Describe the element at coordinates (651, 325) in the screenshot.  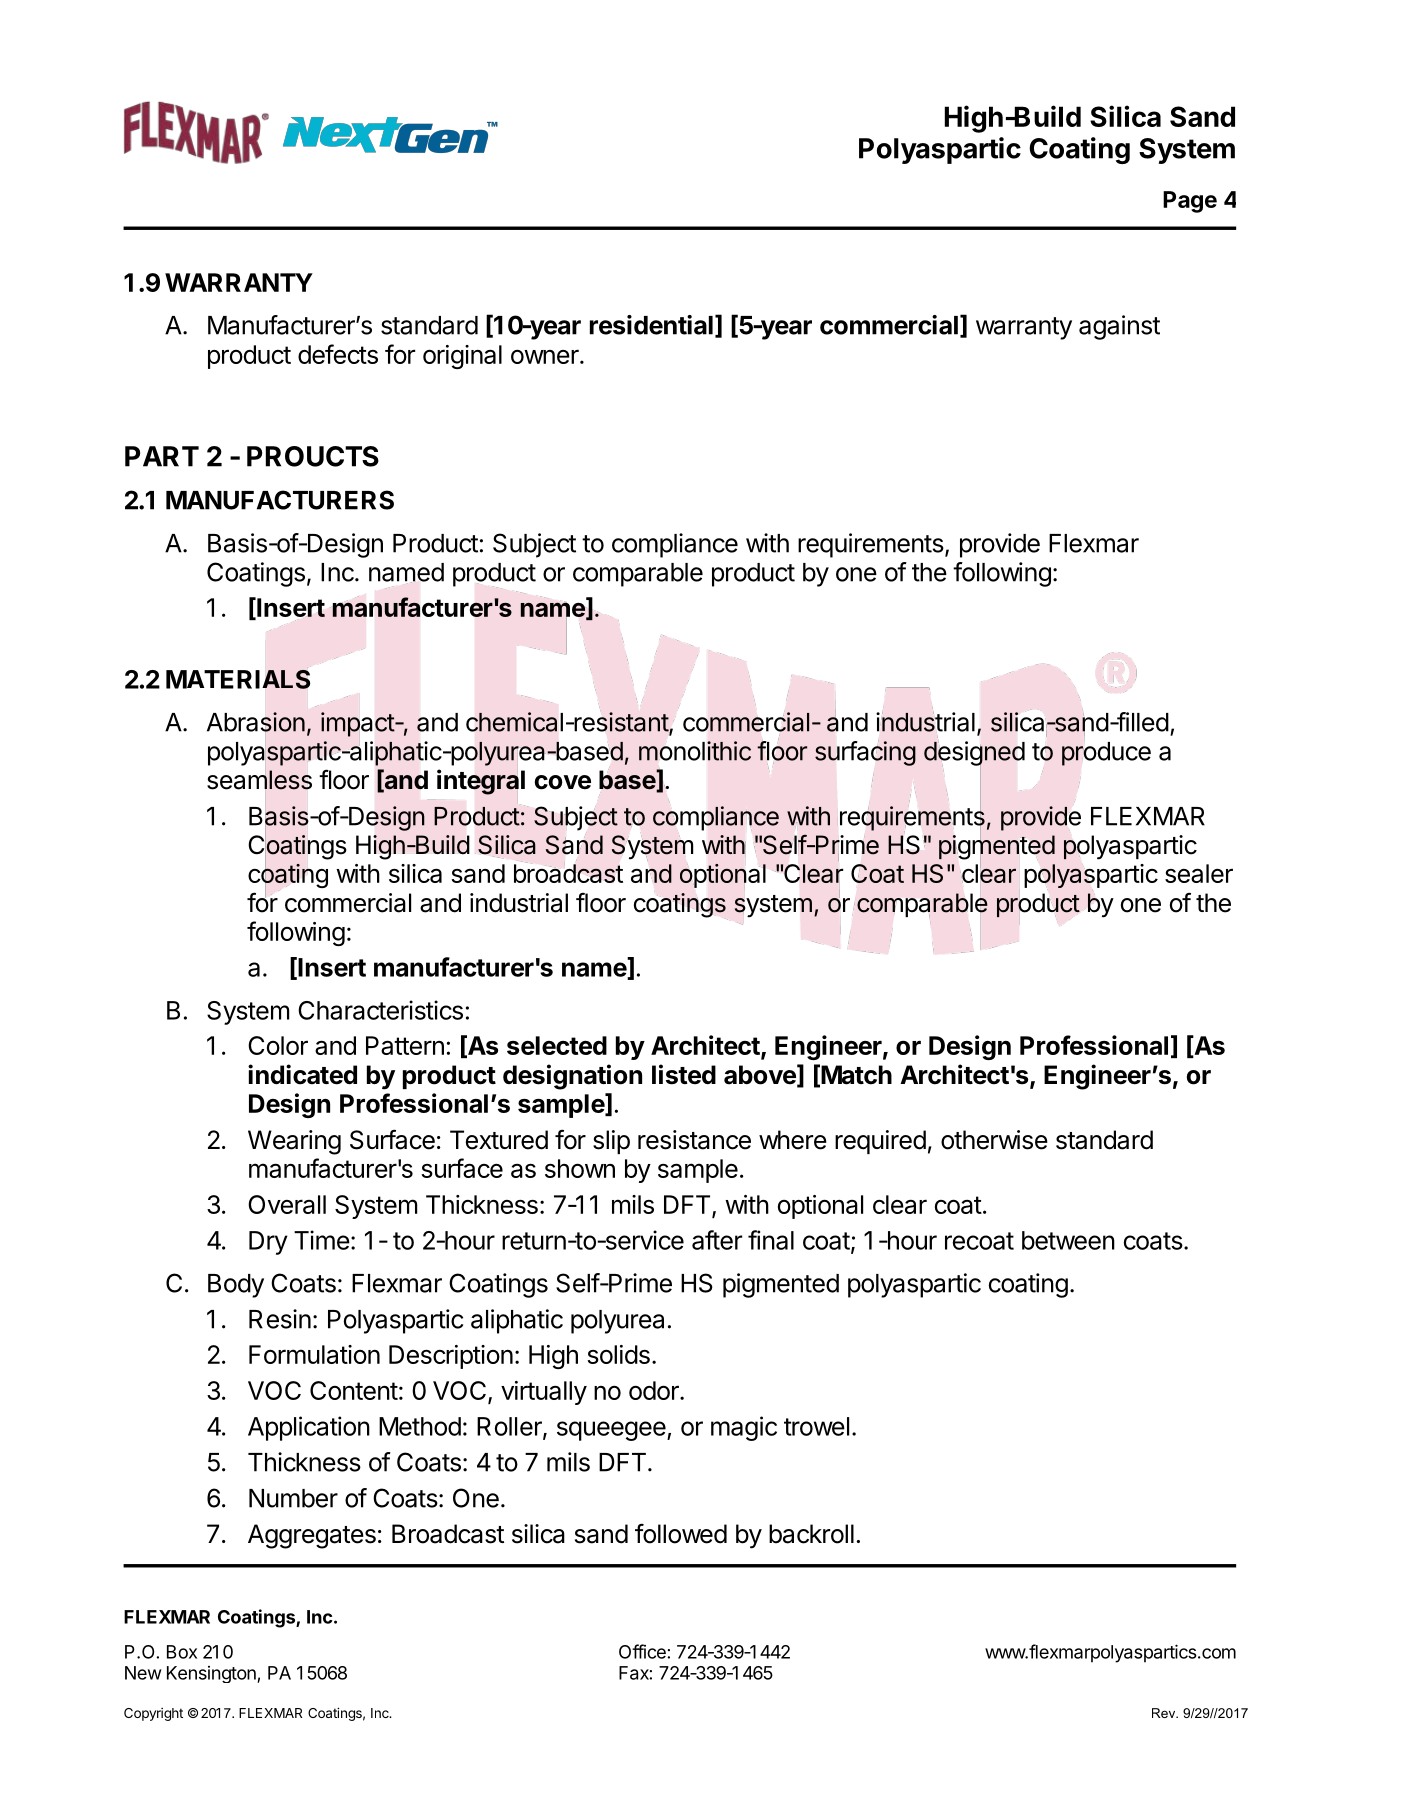
I see `residential` at that location.
